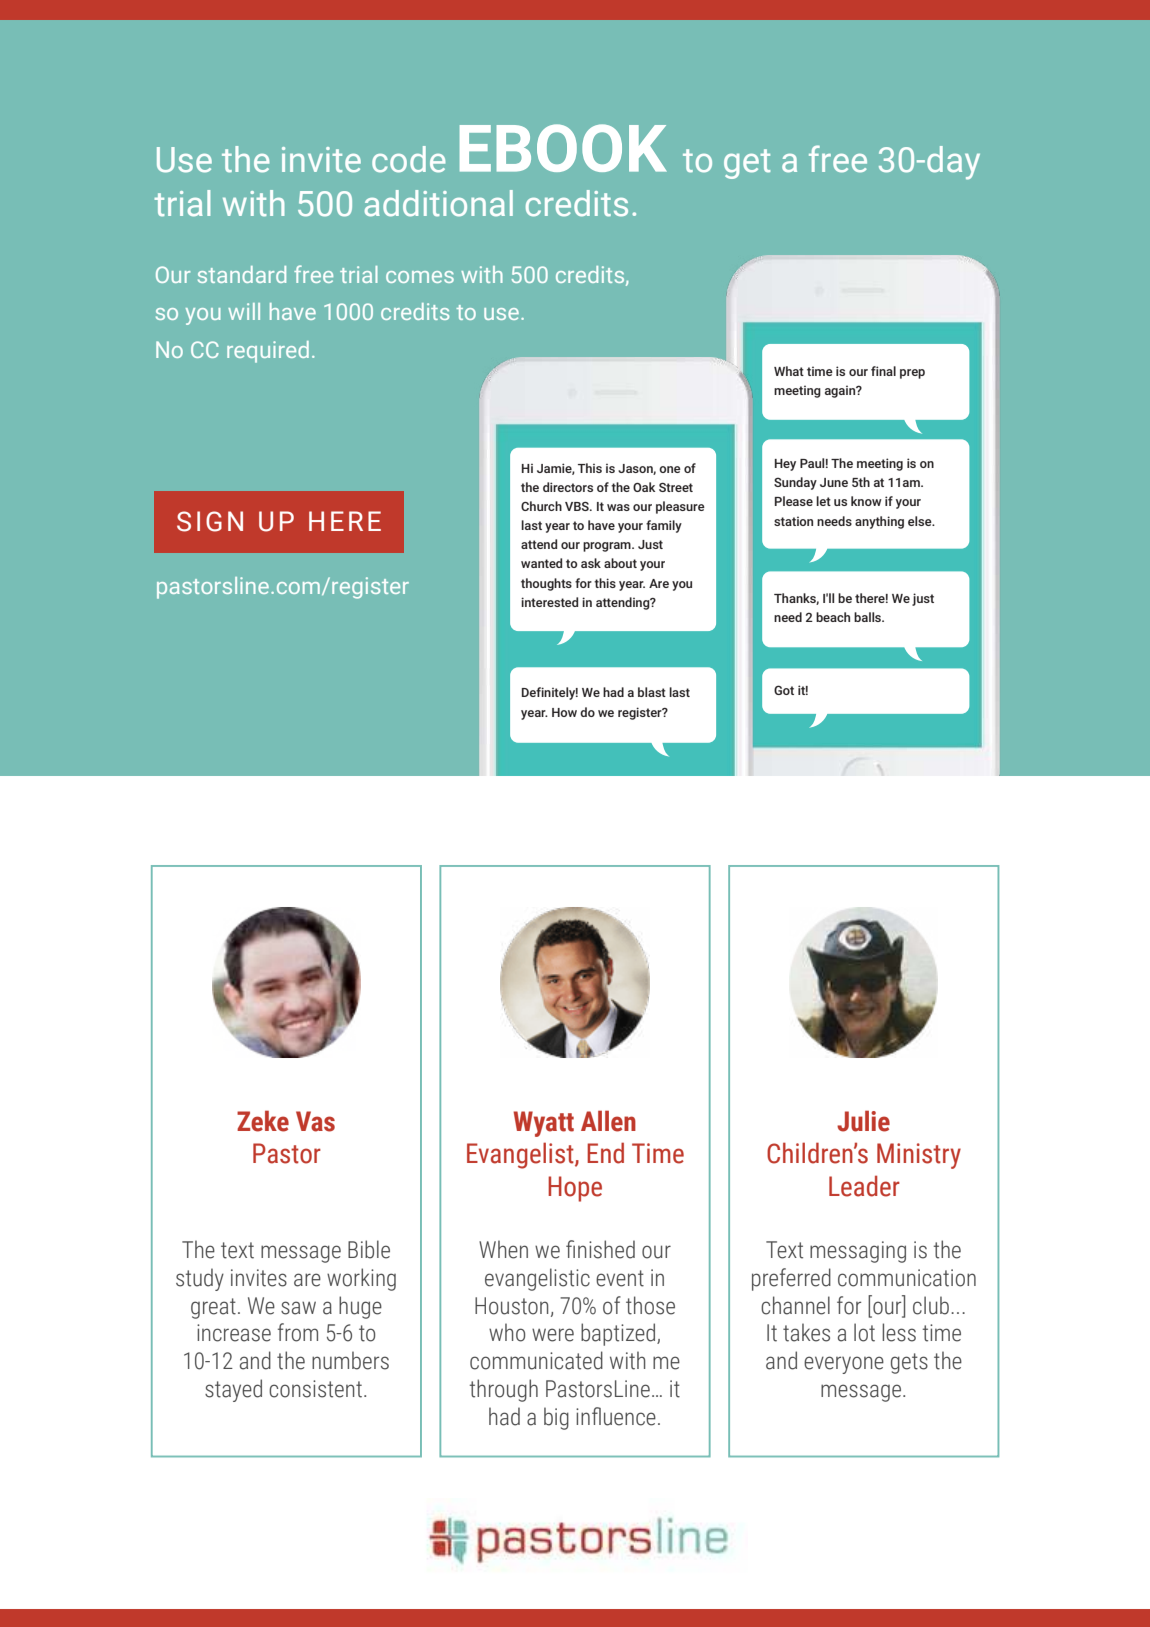 The image size is (1150, 1627). What do you see at coordinates (563, 148) in the document?
I see `EBOOK` at bounding box center [563, 148].
